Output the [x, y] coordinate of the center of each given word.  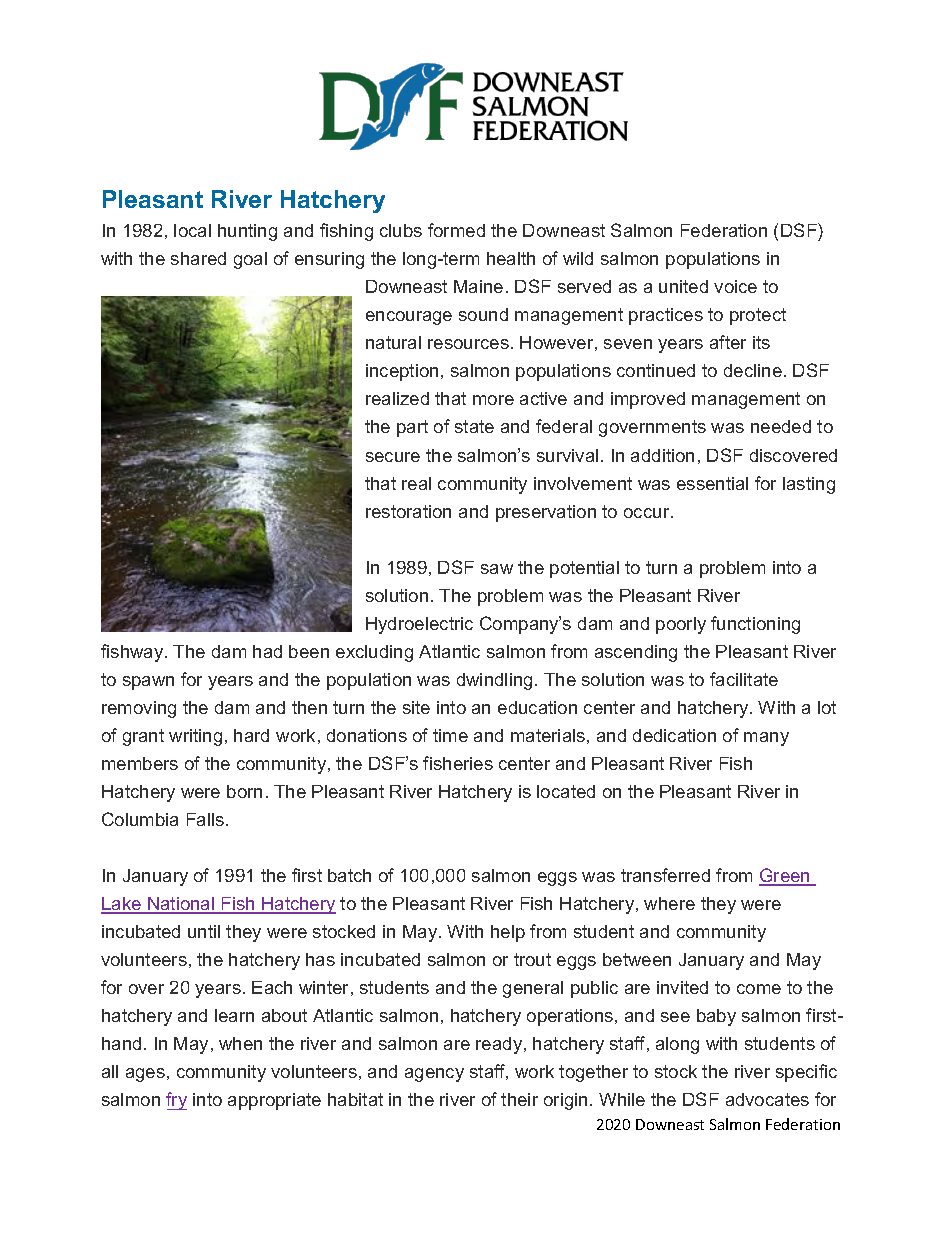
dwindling [494, 681]
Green [785, 876]
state [474, 426]
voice [735, 286]
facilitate [744, 679]
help [508, 933]
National [181, 905]
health [511, 258]
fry [176, 1101]
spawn [148, 683]
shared [198, 258]
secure [393, 457]
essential [712, 483]
